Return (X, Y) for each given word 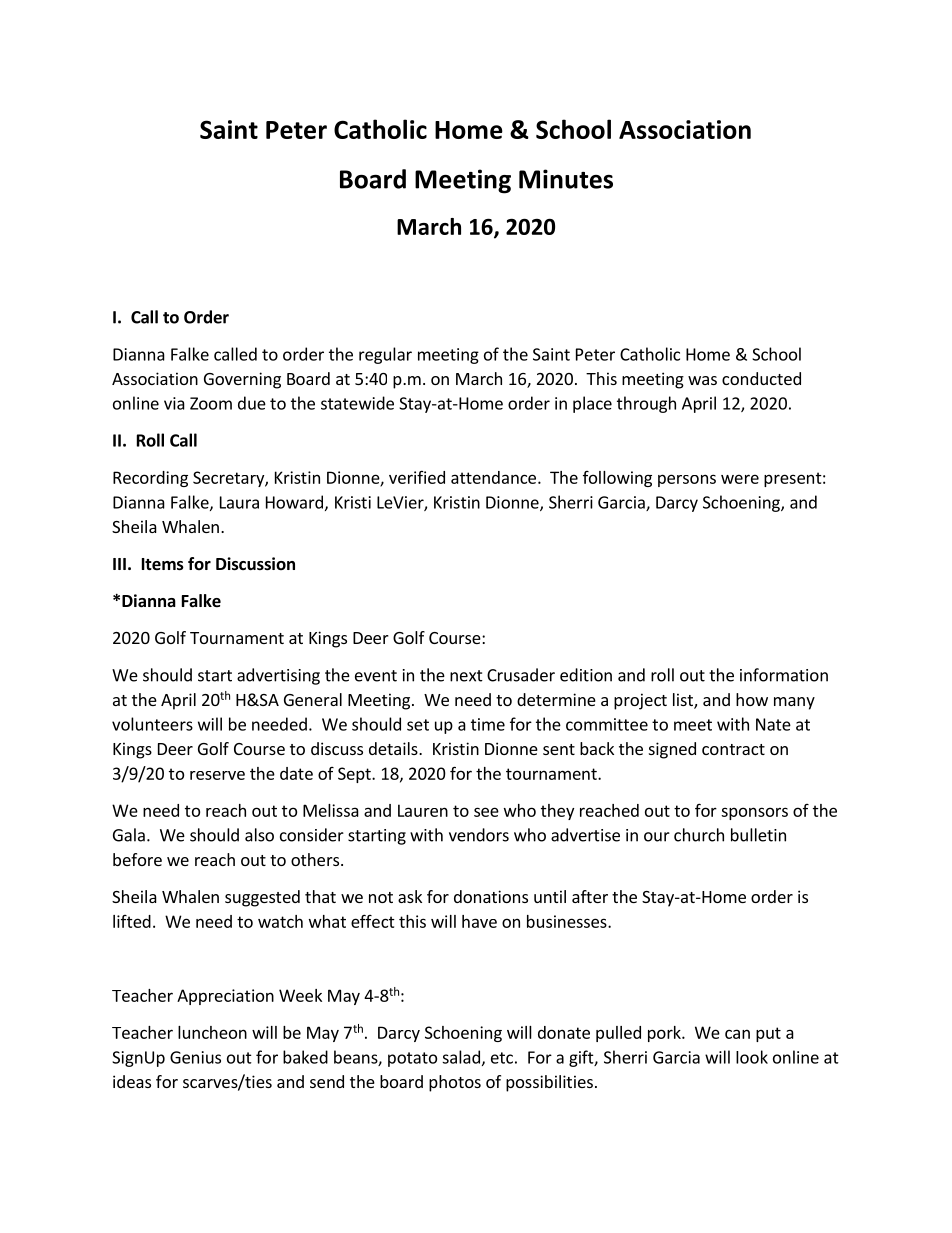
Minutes (566, 179)
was (702, 380)
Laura (239, 502)
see (486, 812)
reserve (217, 775)
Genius (195, 1057)
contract (733, 749)
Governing (242, 380)
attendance (493, 477)
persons (687, 480)
